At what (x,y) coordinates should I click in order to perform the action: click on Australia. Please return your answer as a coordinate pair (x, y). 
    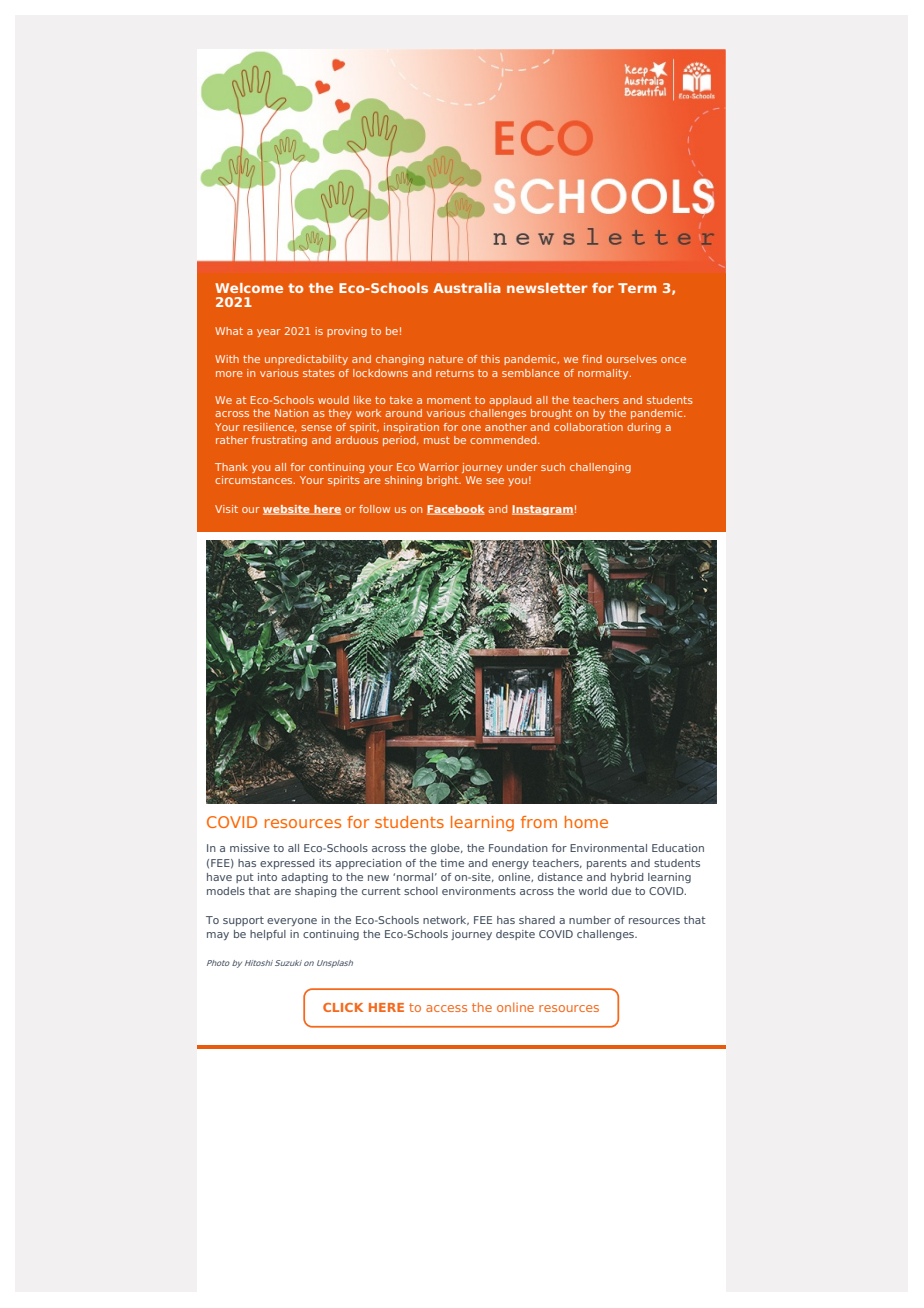
    Looking at the image, I should click on (467, 288).
